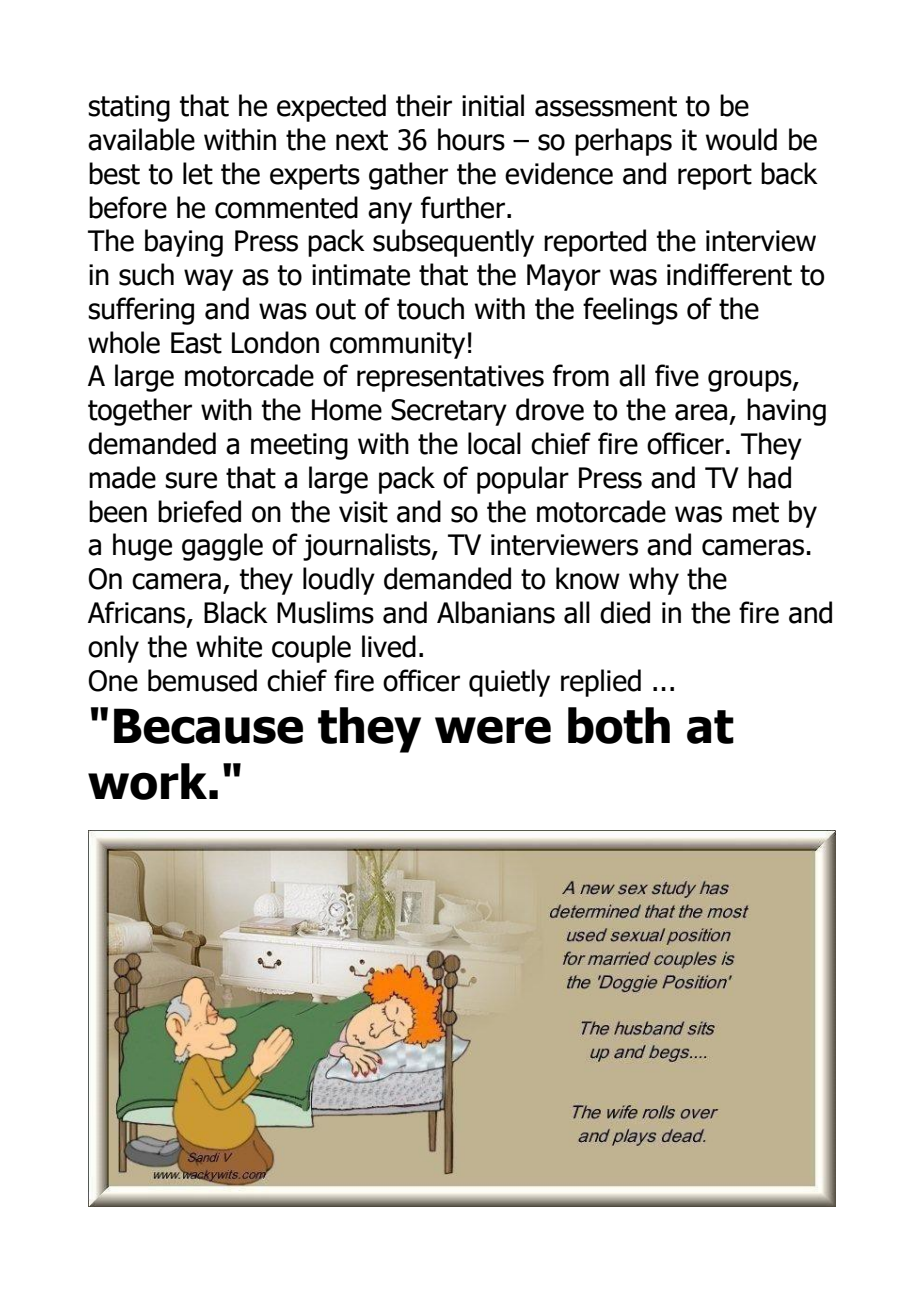 The image size is (924, 1308). I want to click on were, so click(493, 730).
